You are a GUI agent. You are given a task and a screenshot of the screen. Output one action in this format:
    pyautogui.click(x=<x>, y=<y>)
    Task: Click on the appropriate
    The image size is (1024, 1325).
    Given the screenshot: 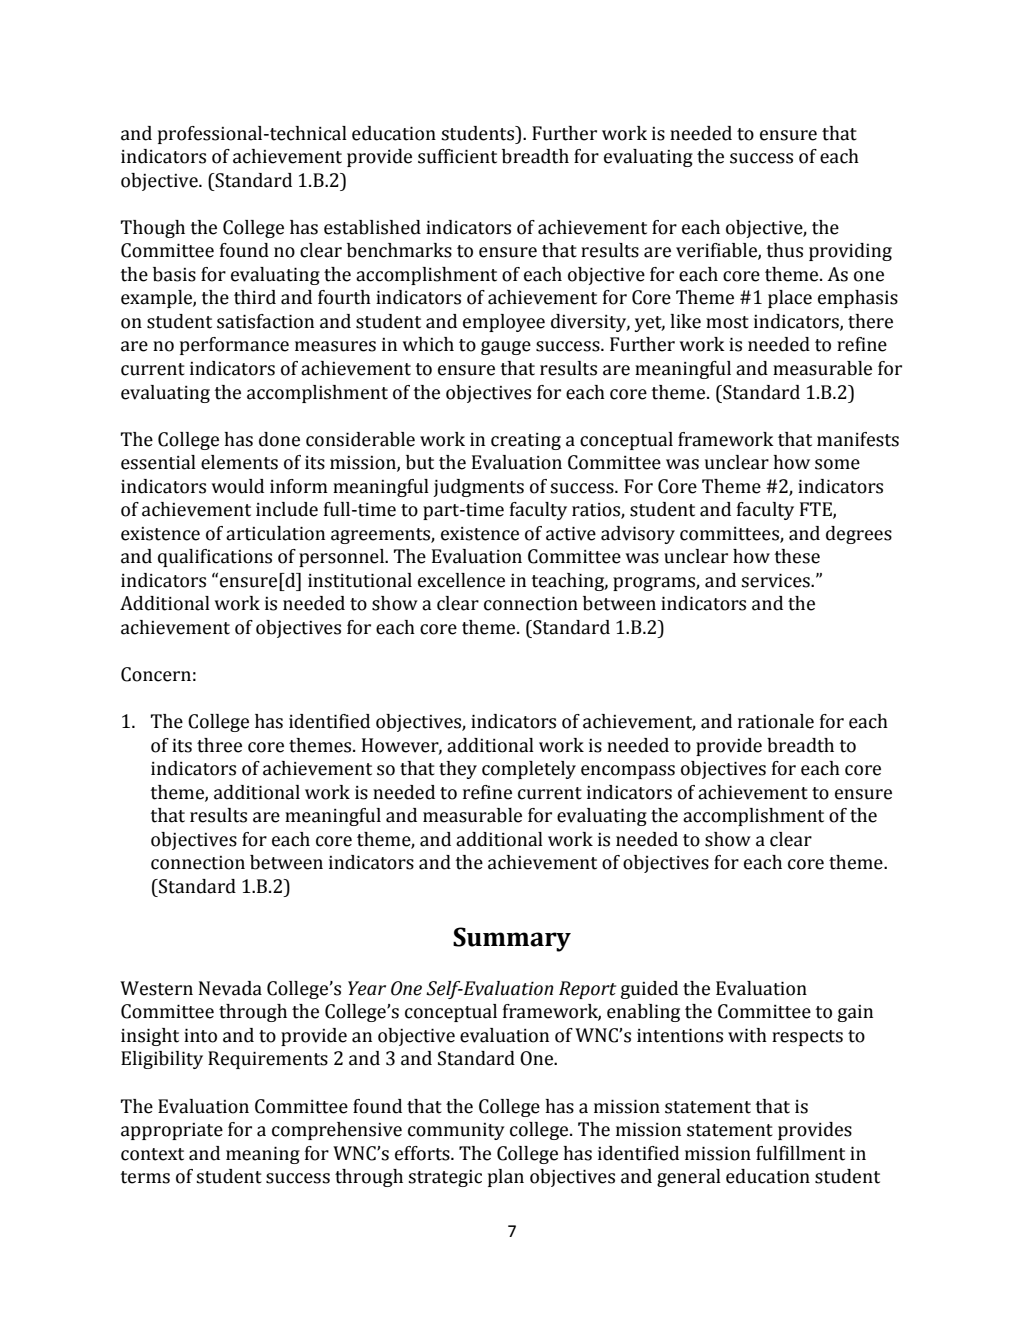 What is the action you would take?
    pyautogui.click(x=172, y=1131)
